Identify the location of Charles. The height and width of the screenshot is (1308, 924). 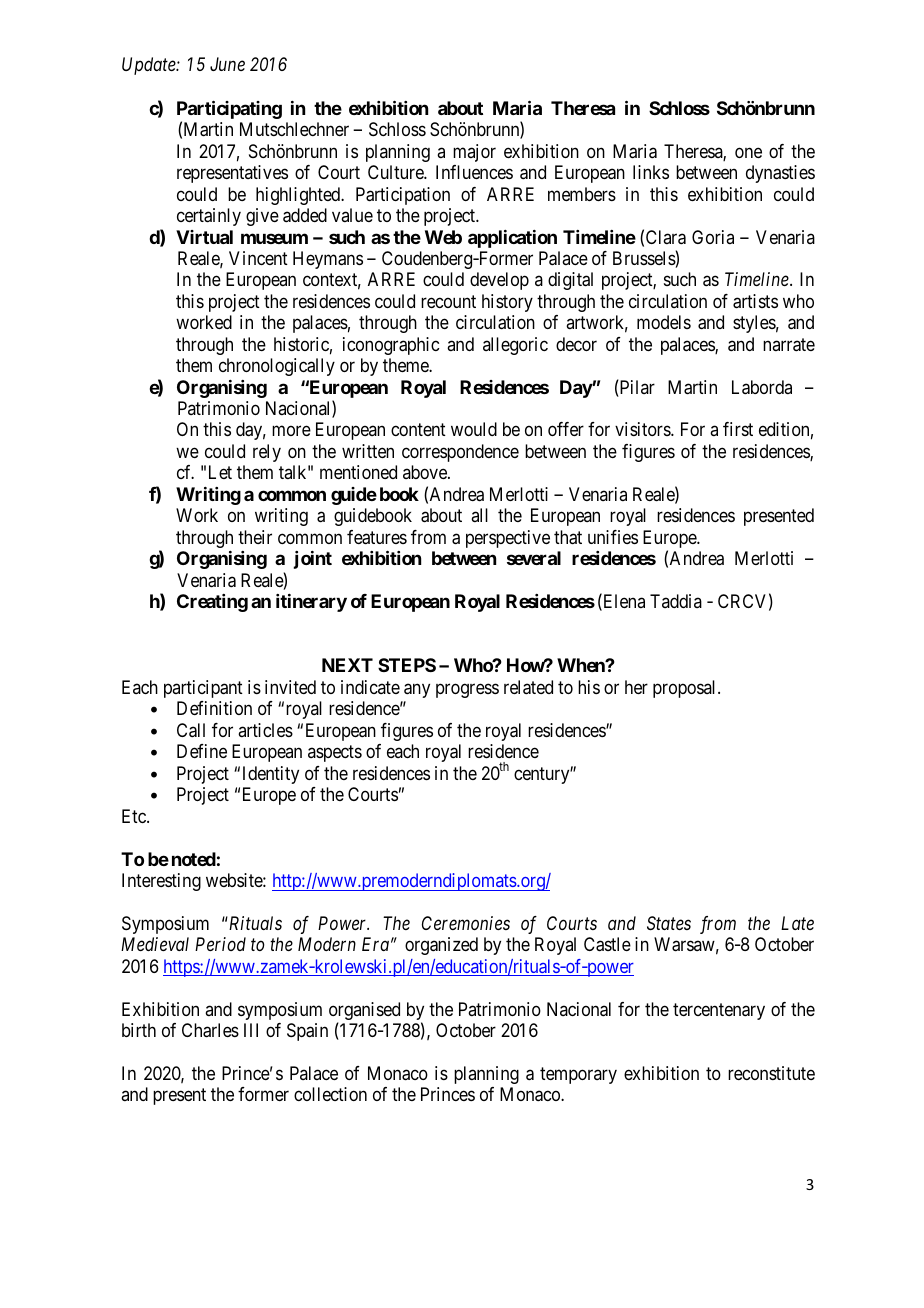
(210, 1030).
